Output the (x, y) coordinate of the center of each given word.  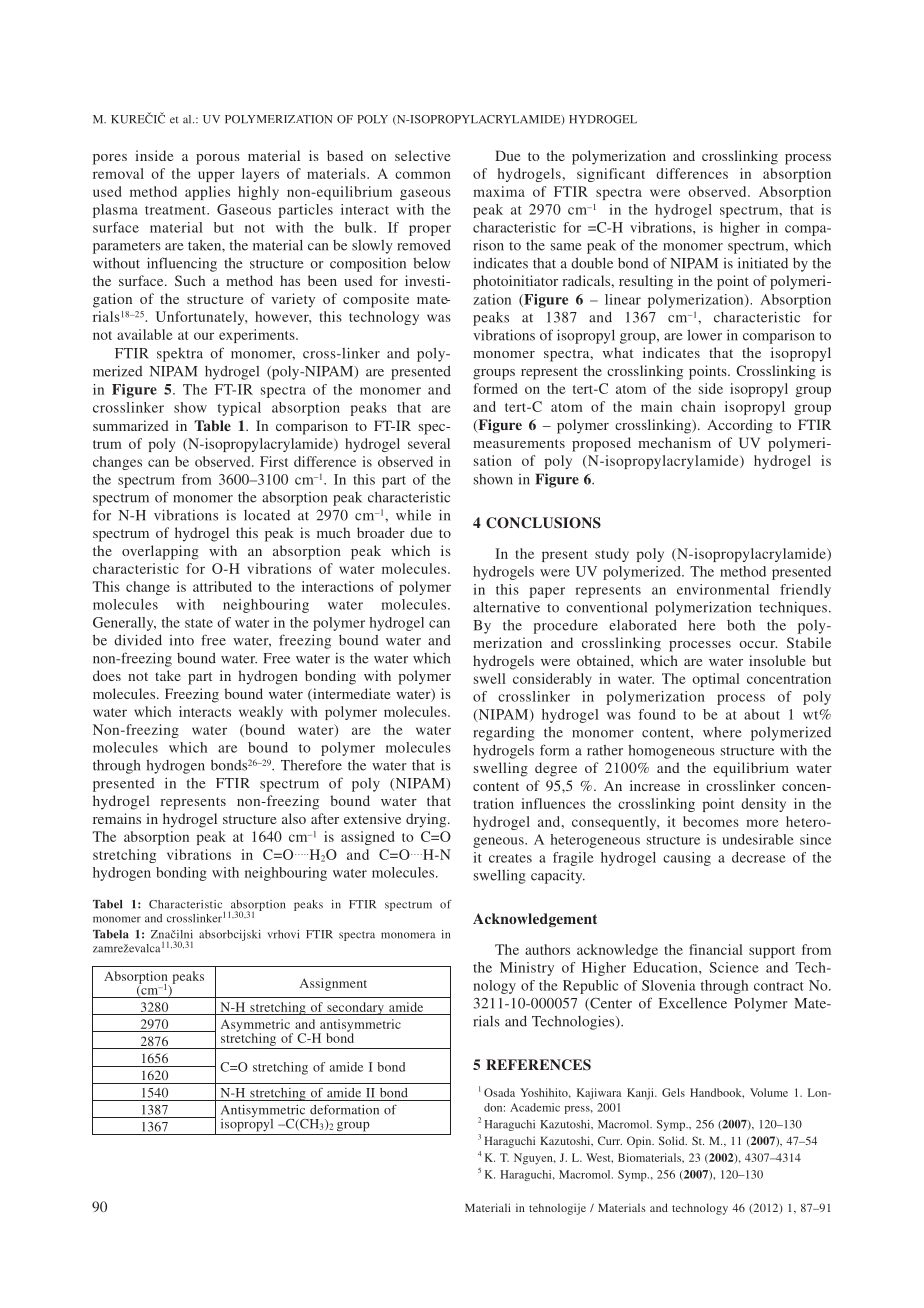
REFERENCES (538, 1065)
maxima (499, 191)
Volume (769, 1092)
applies (207, 193)
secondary (355, 1008)
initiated (763, 263)
